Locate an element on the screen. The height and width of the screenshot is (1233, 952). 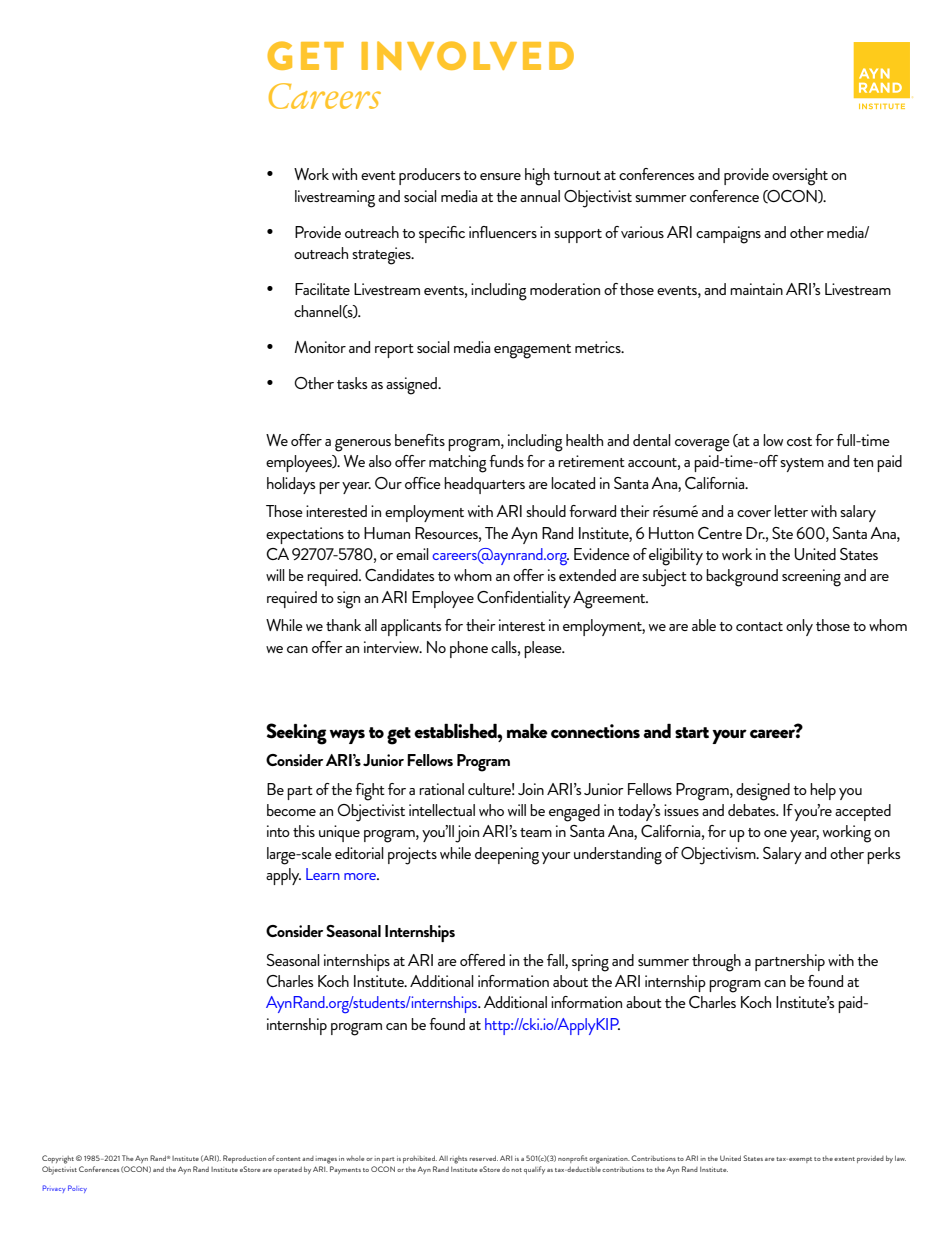
Reproduction is located at coordinates (244, 1159).
